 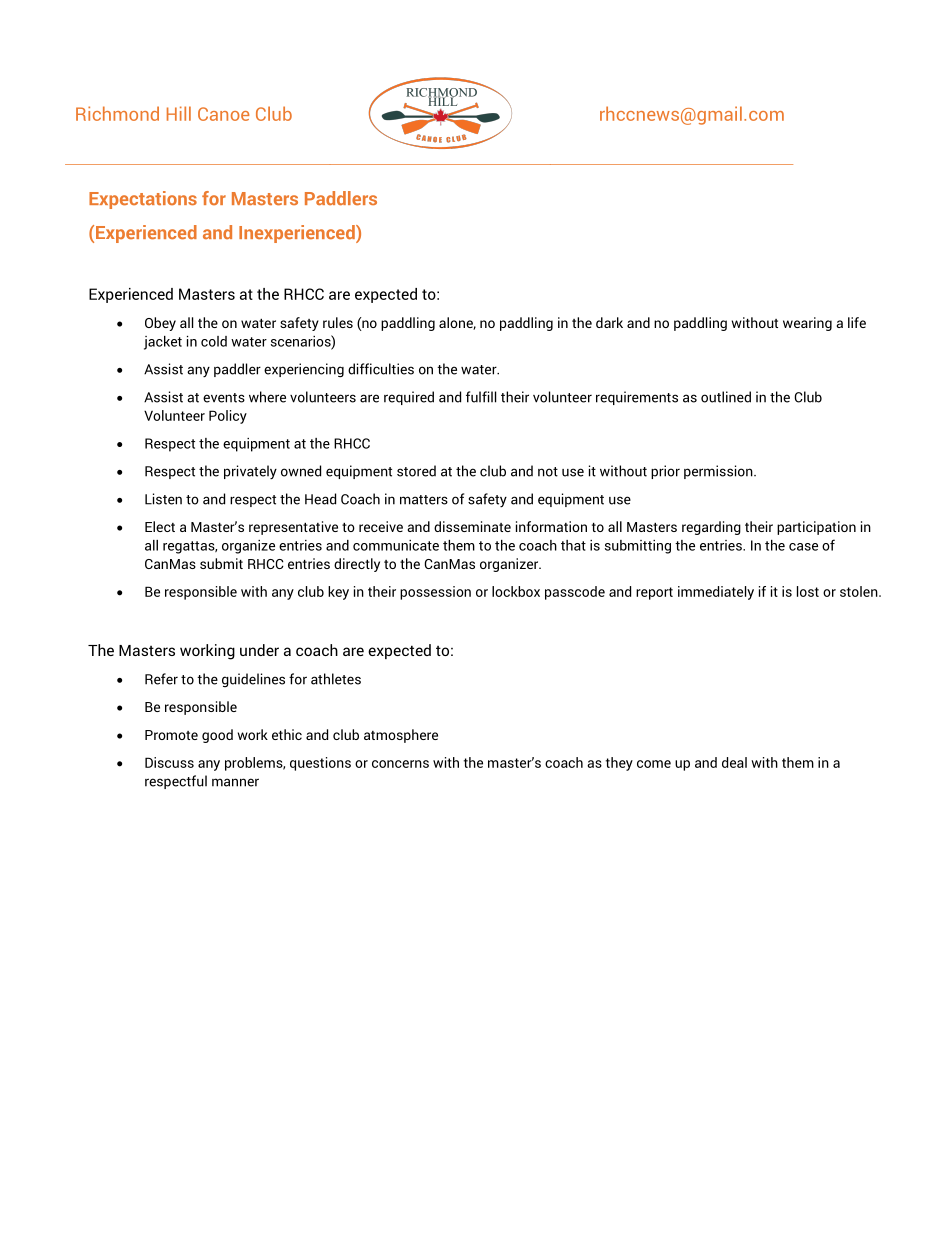 I want to click on Richmond, so click(x=117, y=113).
